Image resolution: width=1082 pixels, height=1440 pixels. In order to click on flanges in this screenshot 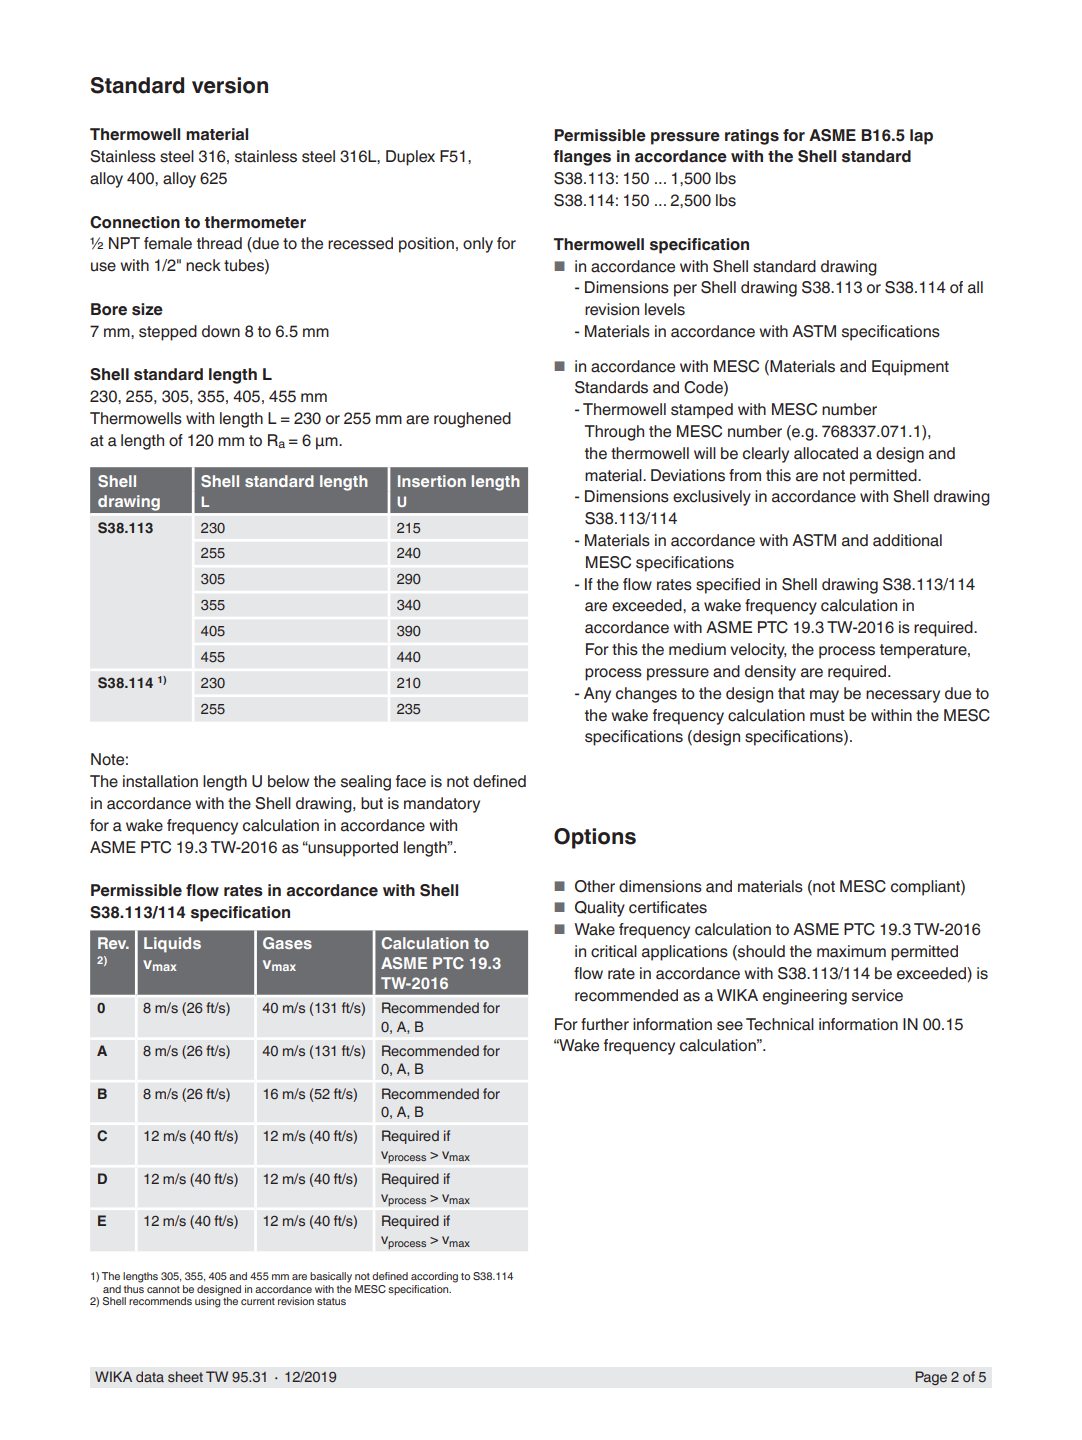, I will do `click(582, 158)`.
